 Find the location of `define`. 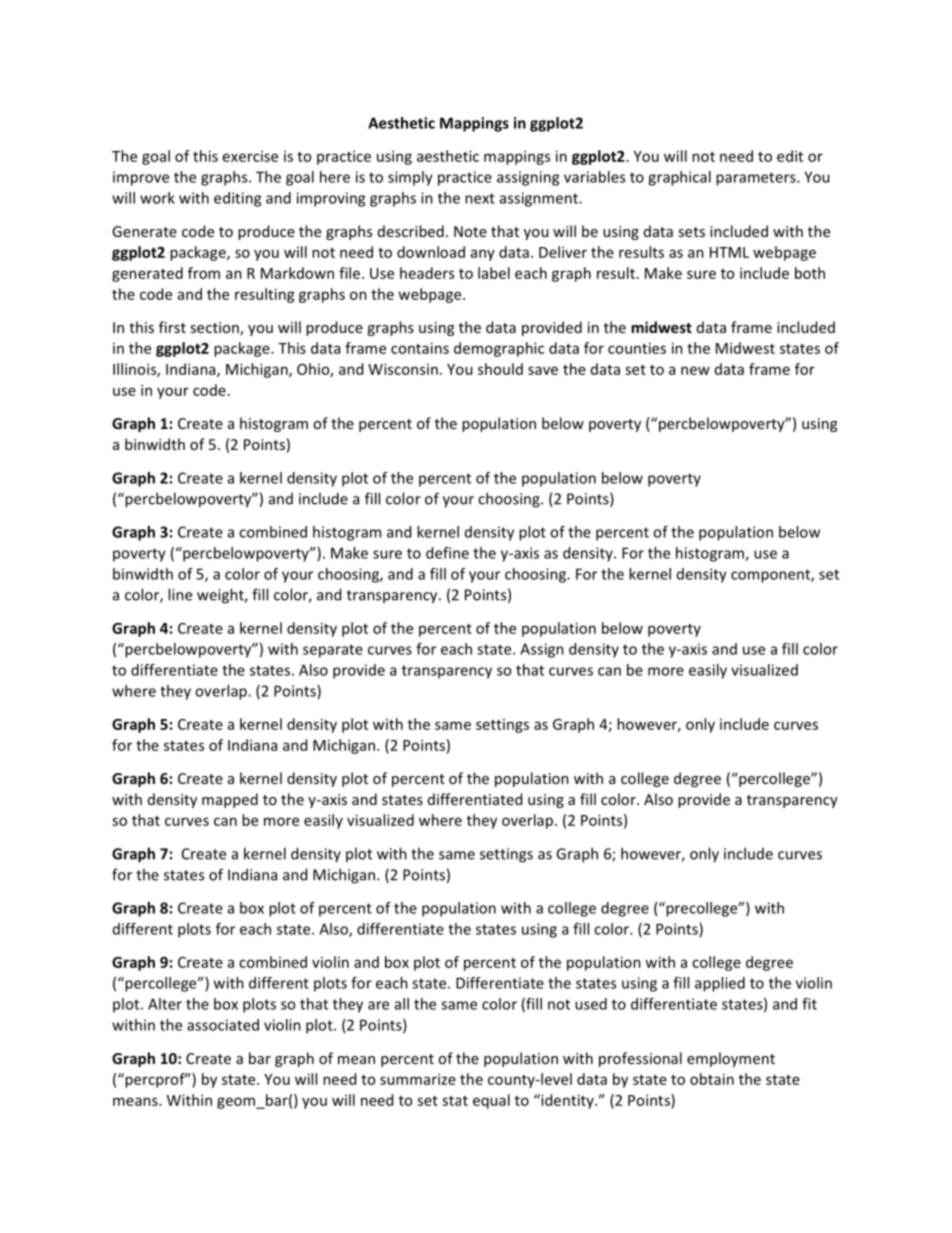

define is located at coordinates (447, 553).
